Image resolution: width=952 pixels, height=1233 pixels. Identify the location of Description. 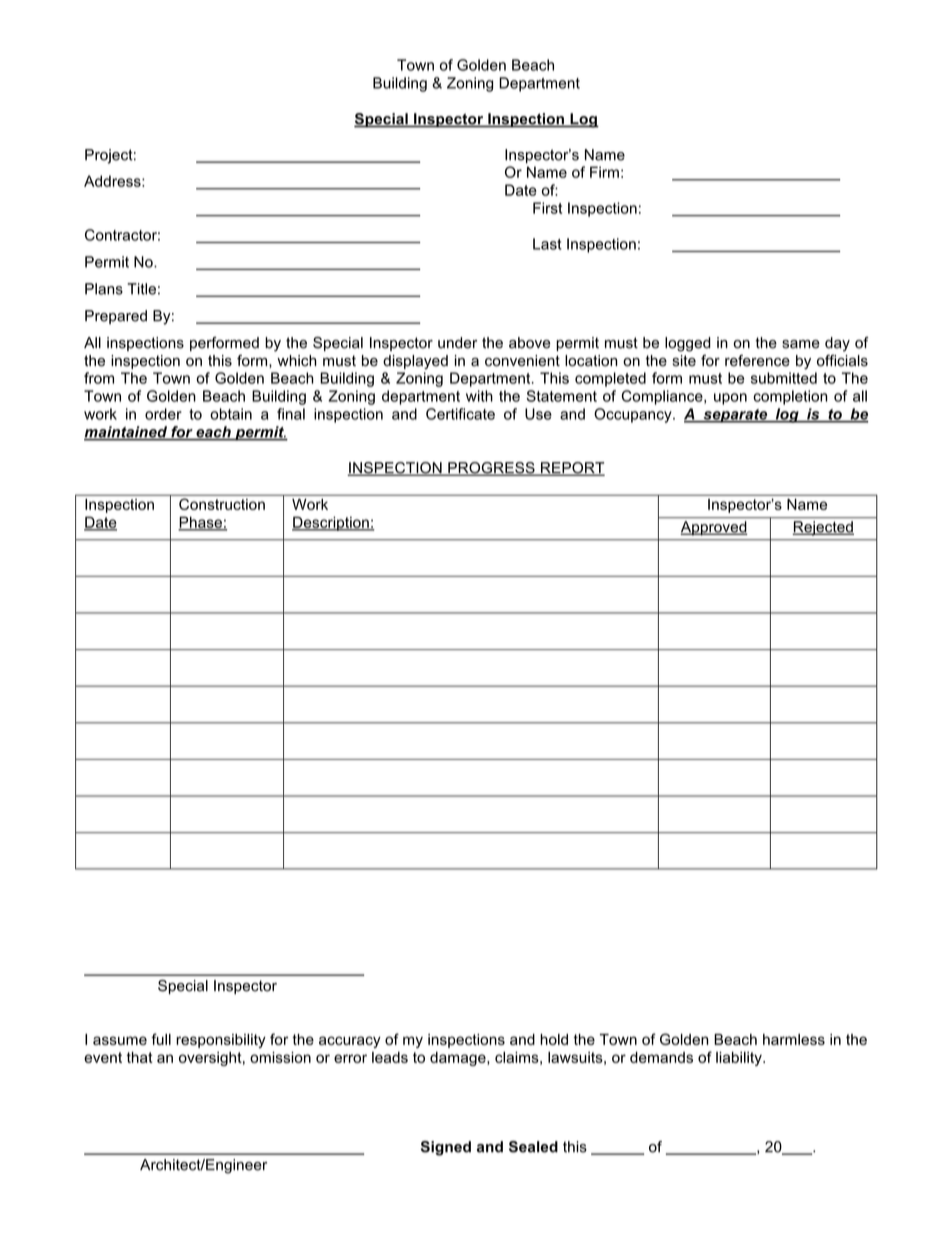
(331, 523).
